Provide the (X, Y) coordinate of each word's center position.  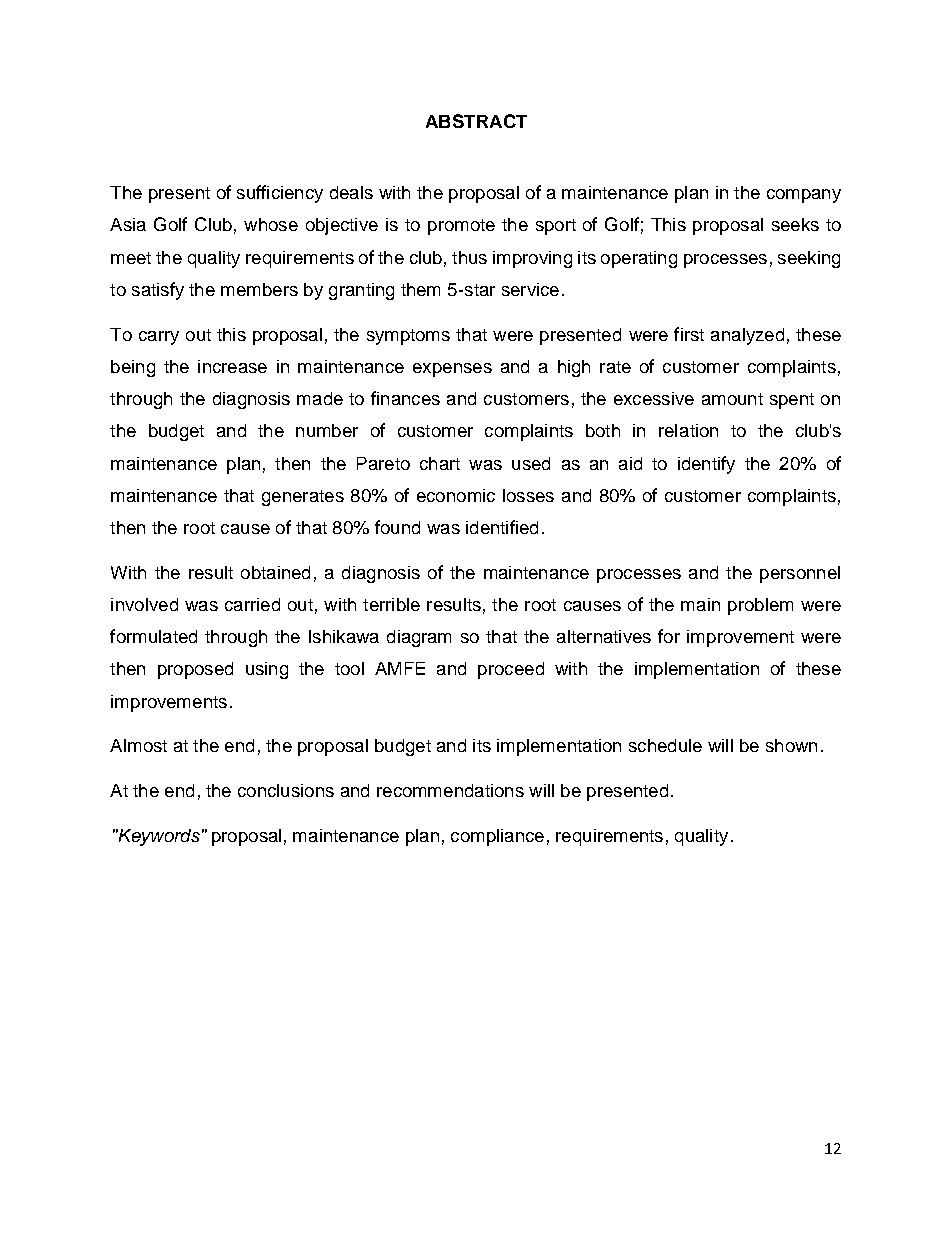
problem (760, 606)
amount (732, 399)
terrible (391, 604)
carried (252, 604)
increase (232, 366)
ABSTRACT (476, 121)
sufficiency (280, 194)
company (804, 196)
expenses (452, 370)
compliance (497, 837)
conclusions (286, 790)
